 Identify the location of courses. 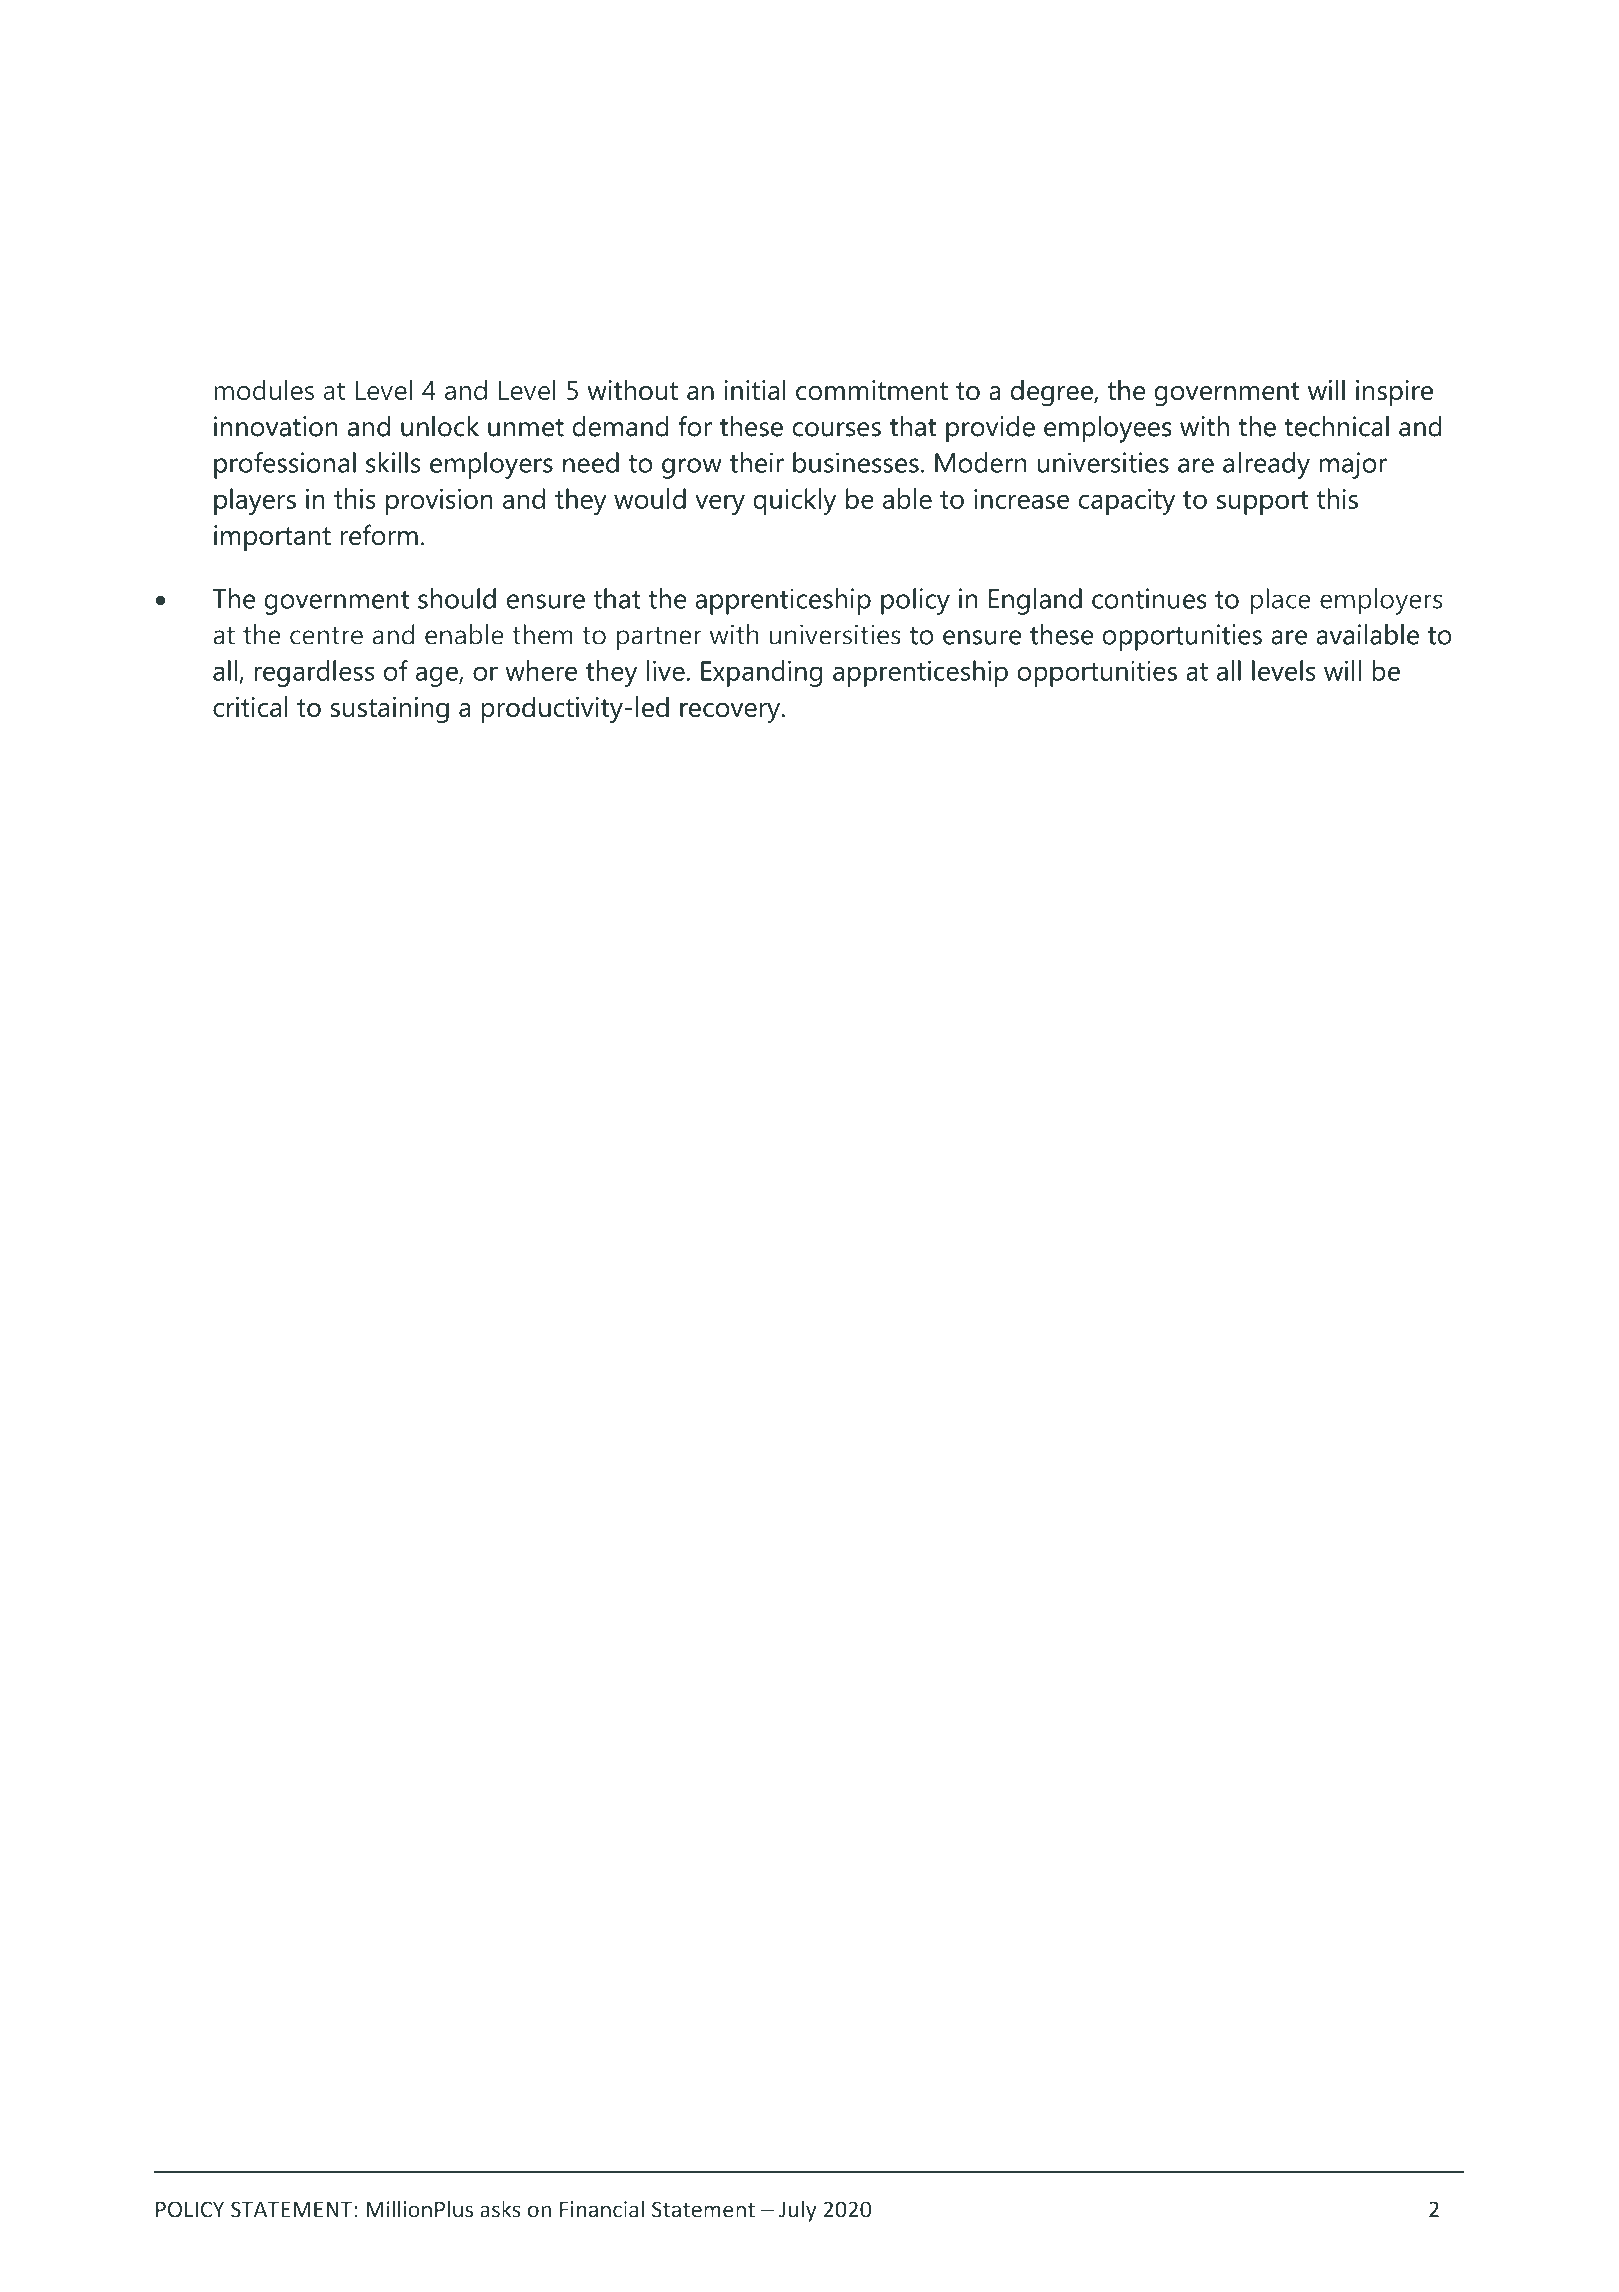
(837, 429).
